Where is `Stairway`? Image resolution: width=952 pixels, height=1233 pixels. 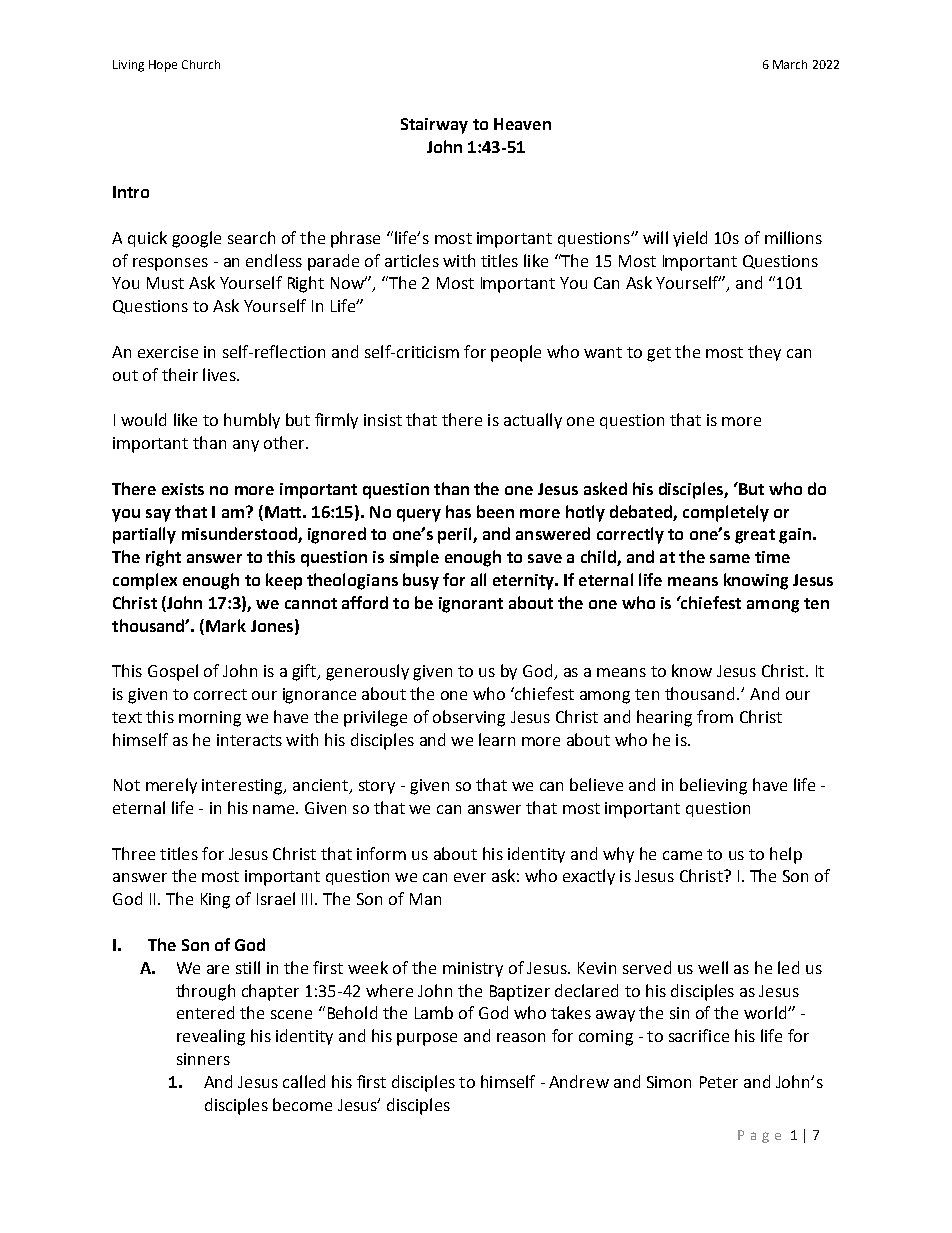
Stairway is located at coordinates (434, 126).
